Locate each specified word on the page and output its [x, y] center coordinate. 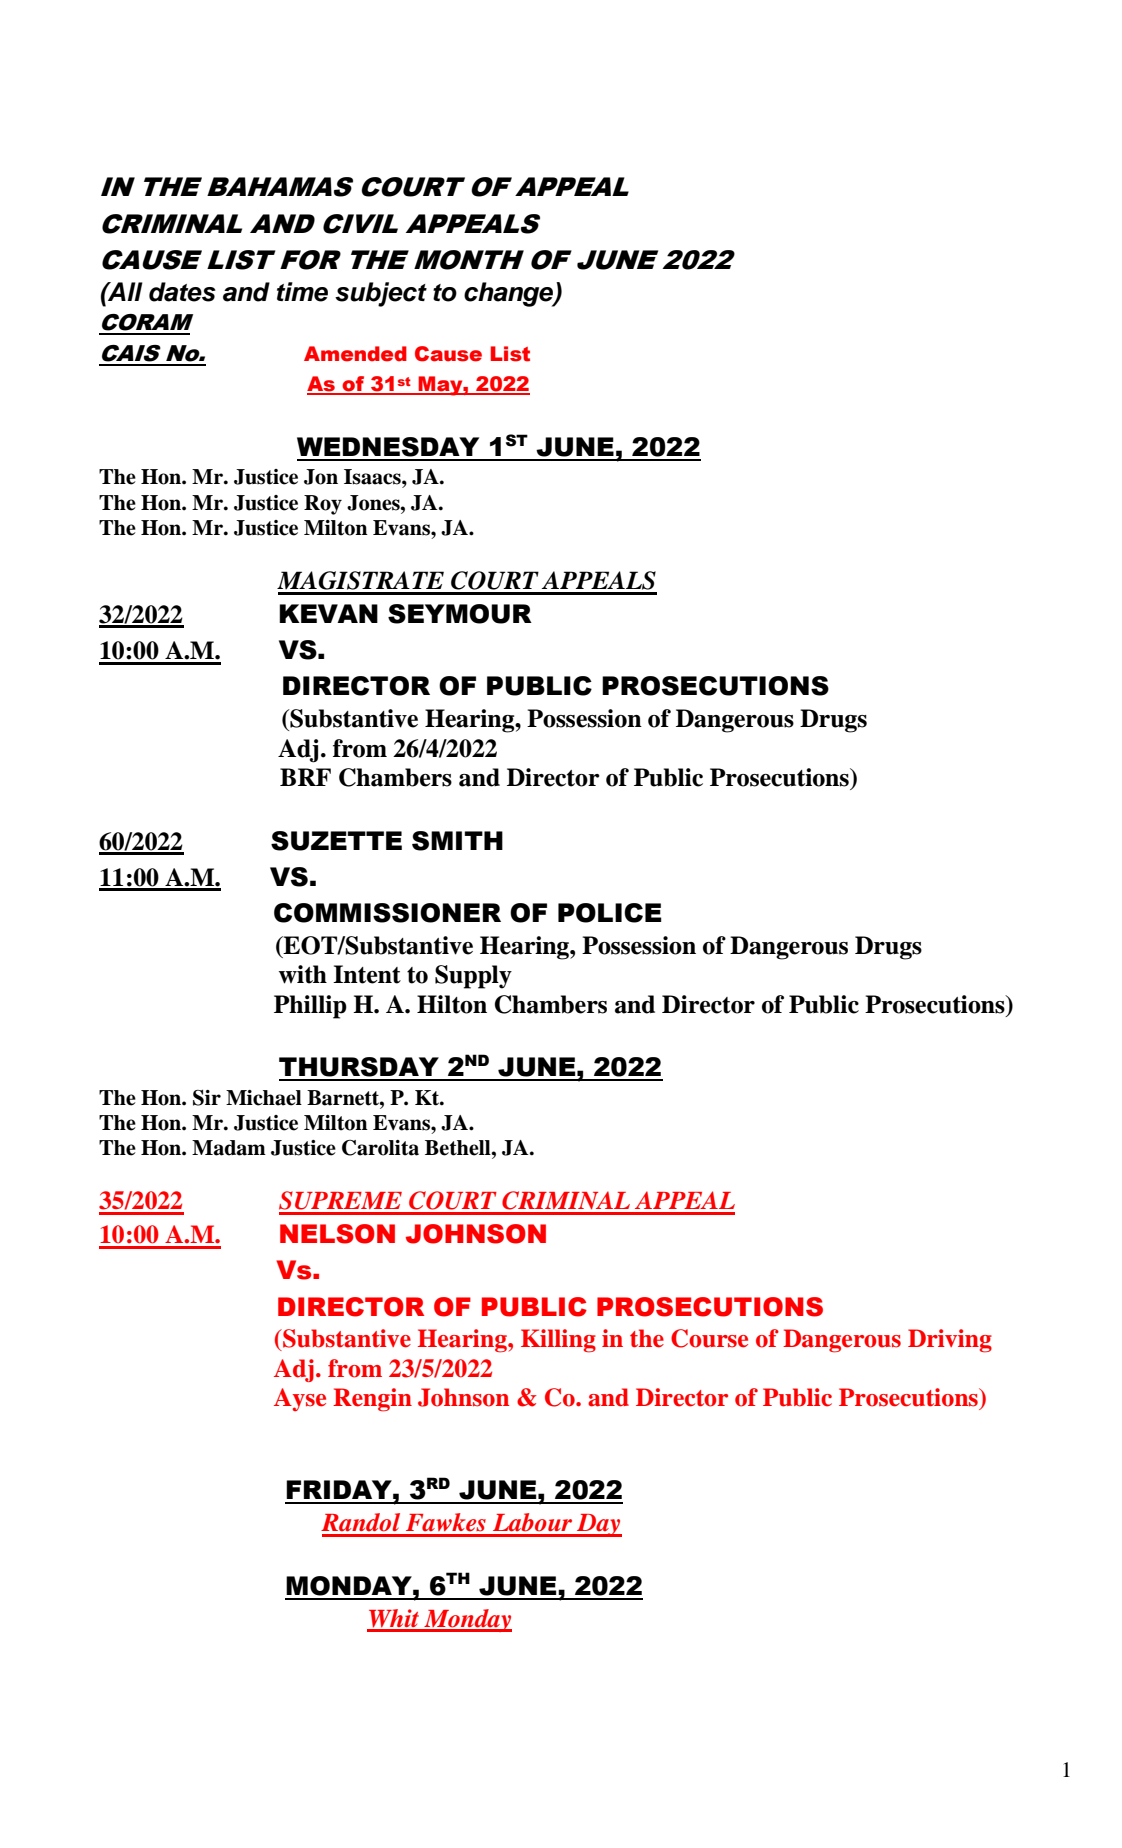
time [302, 292]
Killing [558, 1341]
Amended [355, 354]
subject [381, 294]
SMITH [457, 841]
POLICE [610, 913]
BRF [305, 777]
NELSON [337, 1234]
